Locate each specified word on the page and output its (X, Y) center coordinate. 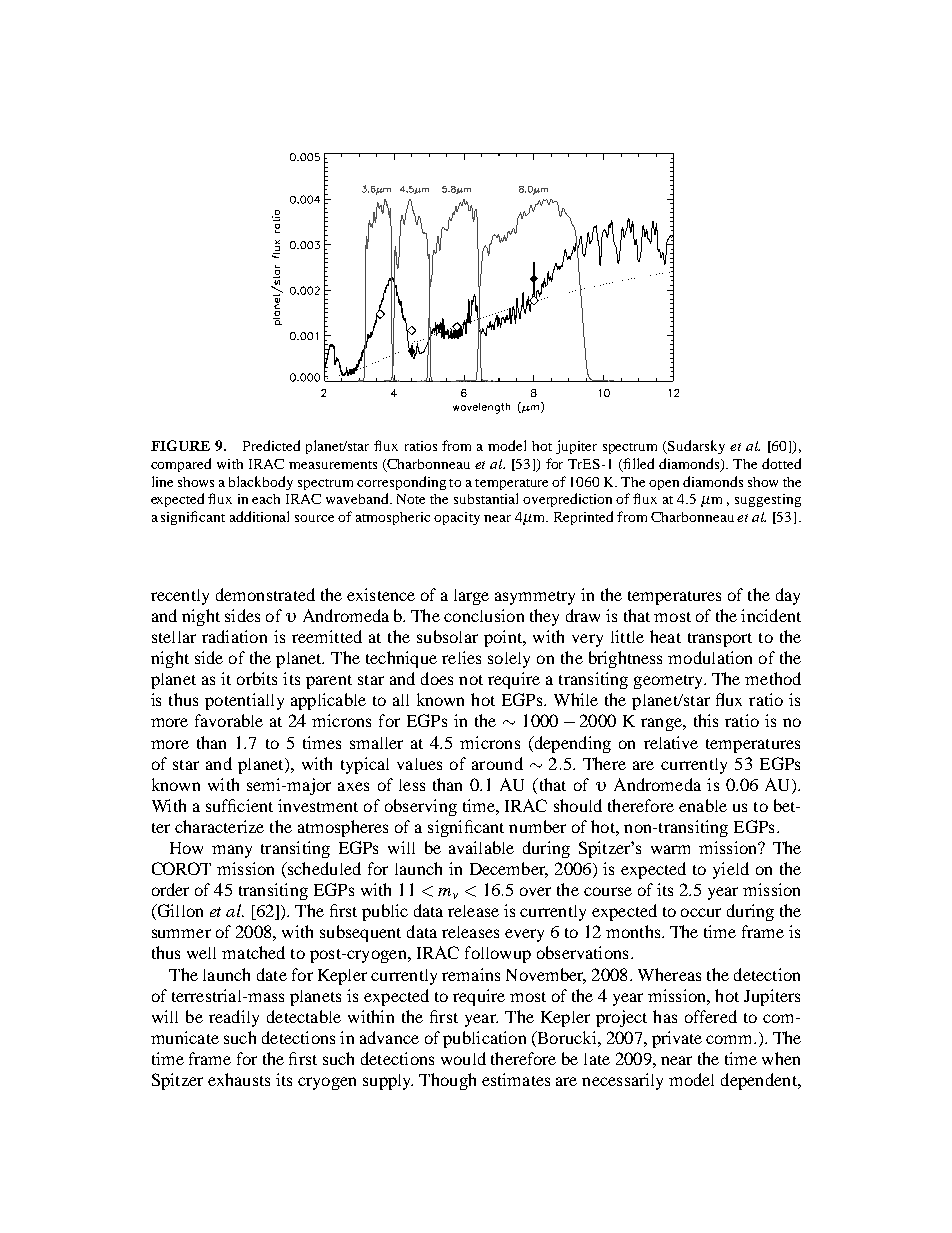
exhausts (239, 1079)
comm (731, 1039)
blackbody (261, 483)
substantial (486, 498)
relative (671, 742)
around (497, 763)
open (664, 485)
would (463, 1058)
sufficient (239, 805)
